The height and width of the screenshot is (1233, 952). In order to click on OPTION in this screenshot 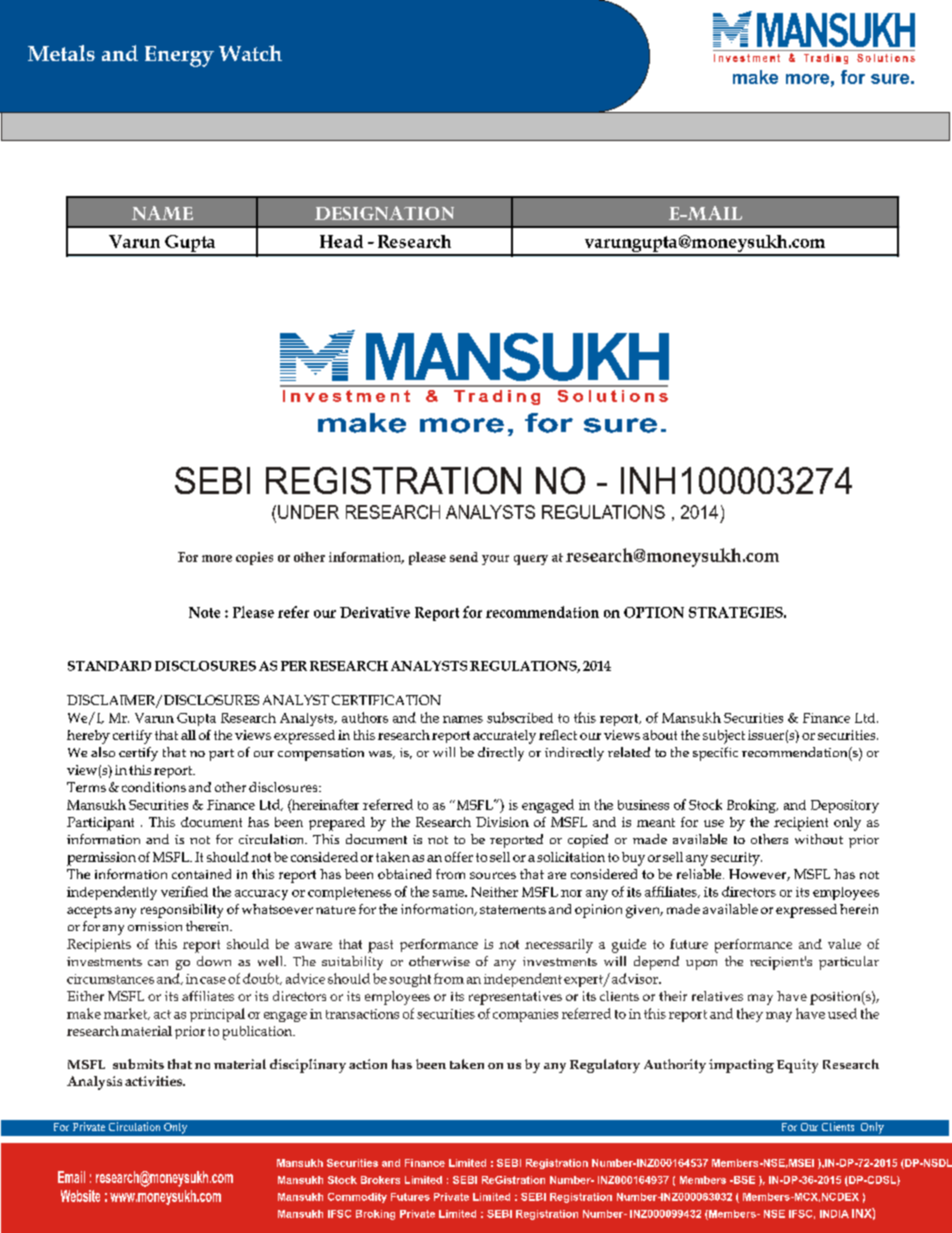, I will do `click(654, 612)`.
